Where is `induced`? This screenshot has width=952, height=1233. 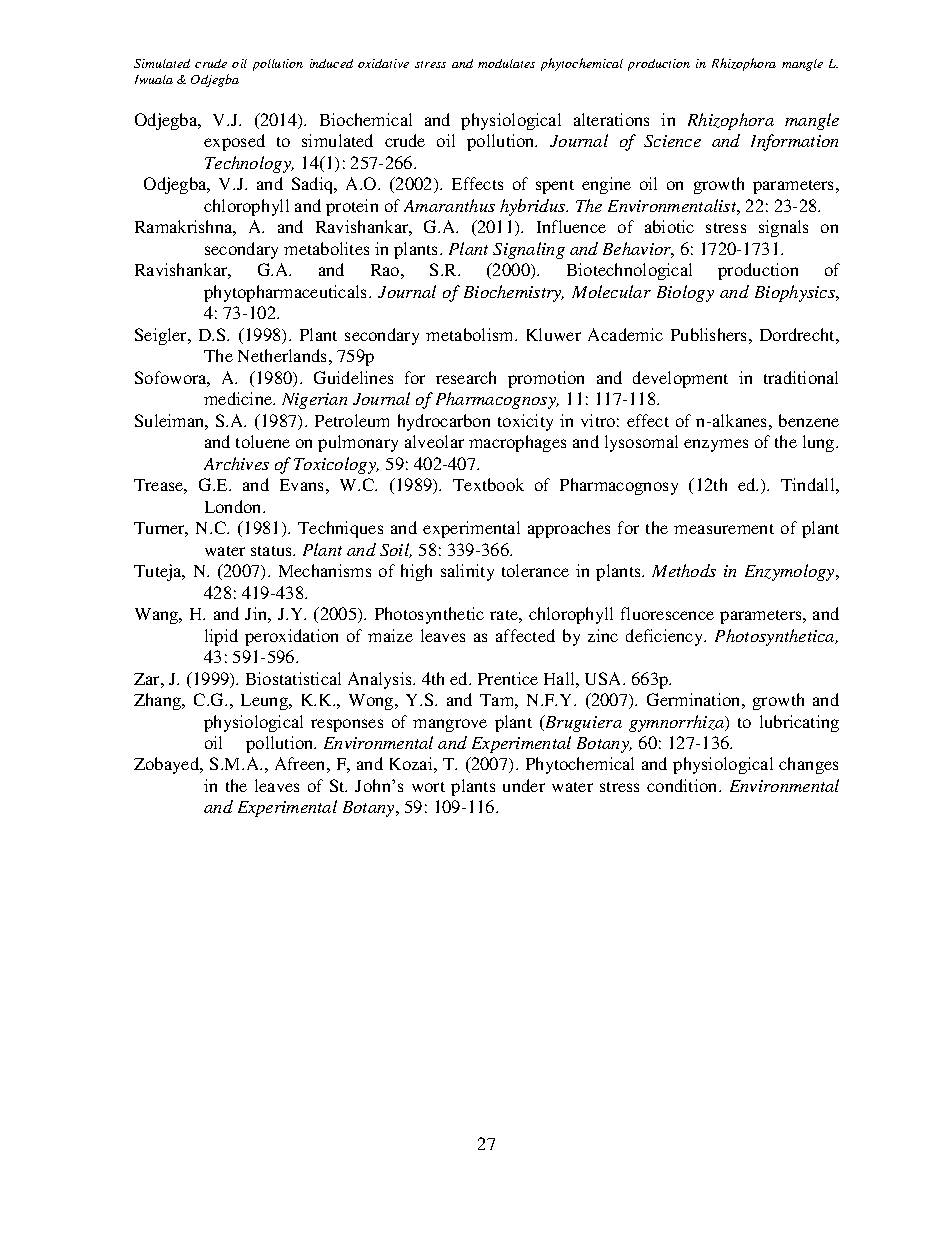 induced is located at coordinates (331, 63).
